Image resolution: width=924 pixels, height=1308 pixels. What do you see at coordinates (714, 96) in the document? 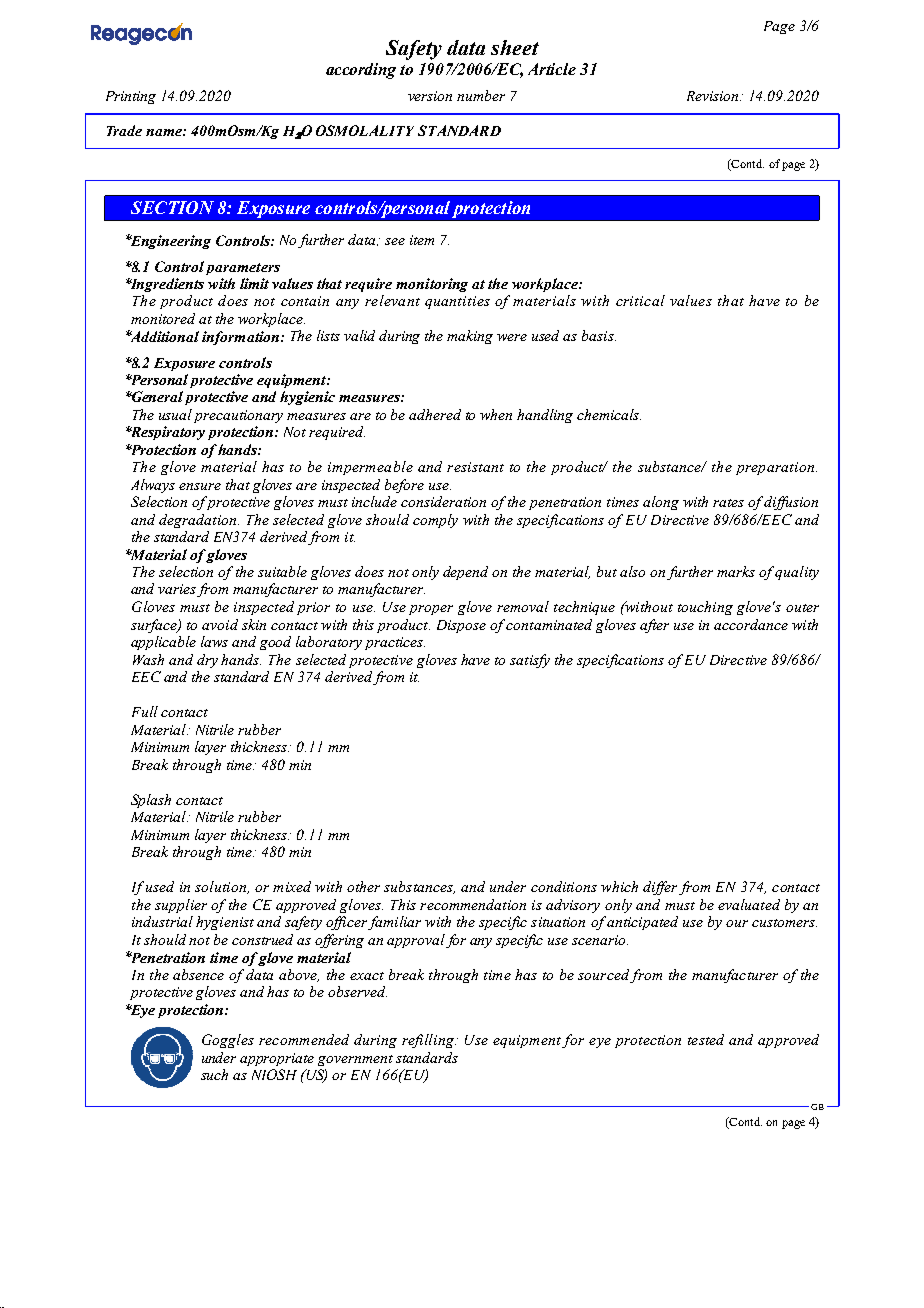
I see `Revision` at bounding box center [714, 96].
